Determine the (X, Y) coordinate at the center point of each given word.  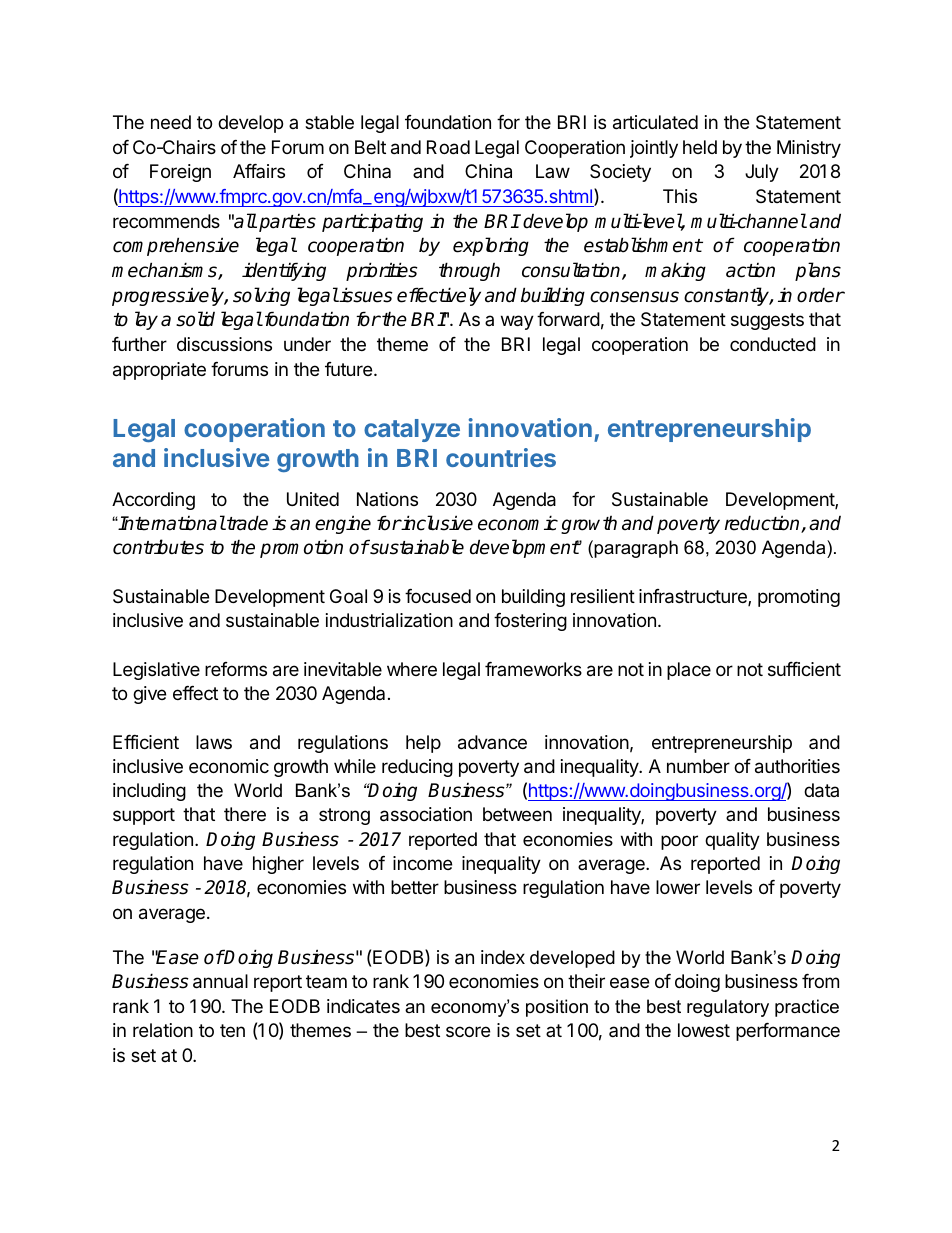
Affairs (259, 171)
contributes (158, 547)
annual (220, 981)
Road (448, 147)
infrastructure (694, 597)
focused (438, 596)
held (700, 147)
